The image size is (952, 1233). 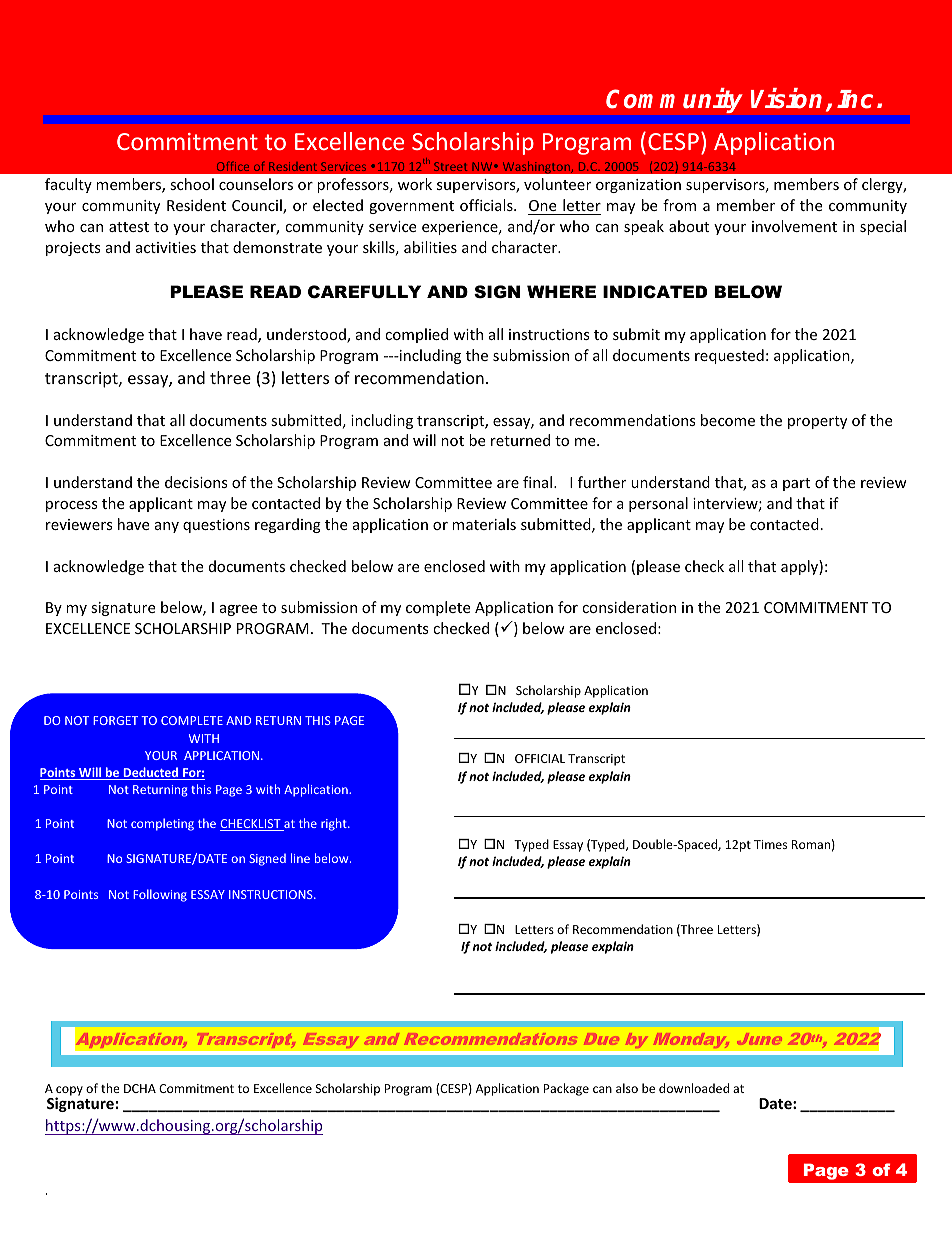 I want to click on copy, so click(x=69, y=1092).
